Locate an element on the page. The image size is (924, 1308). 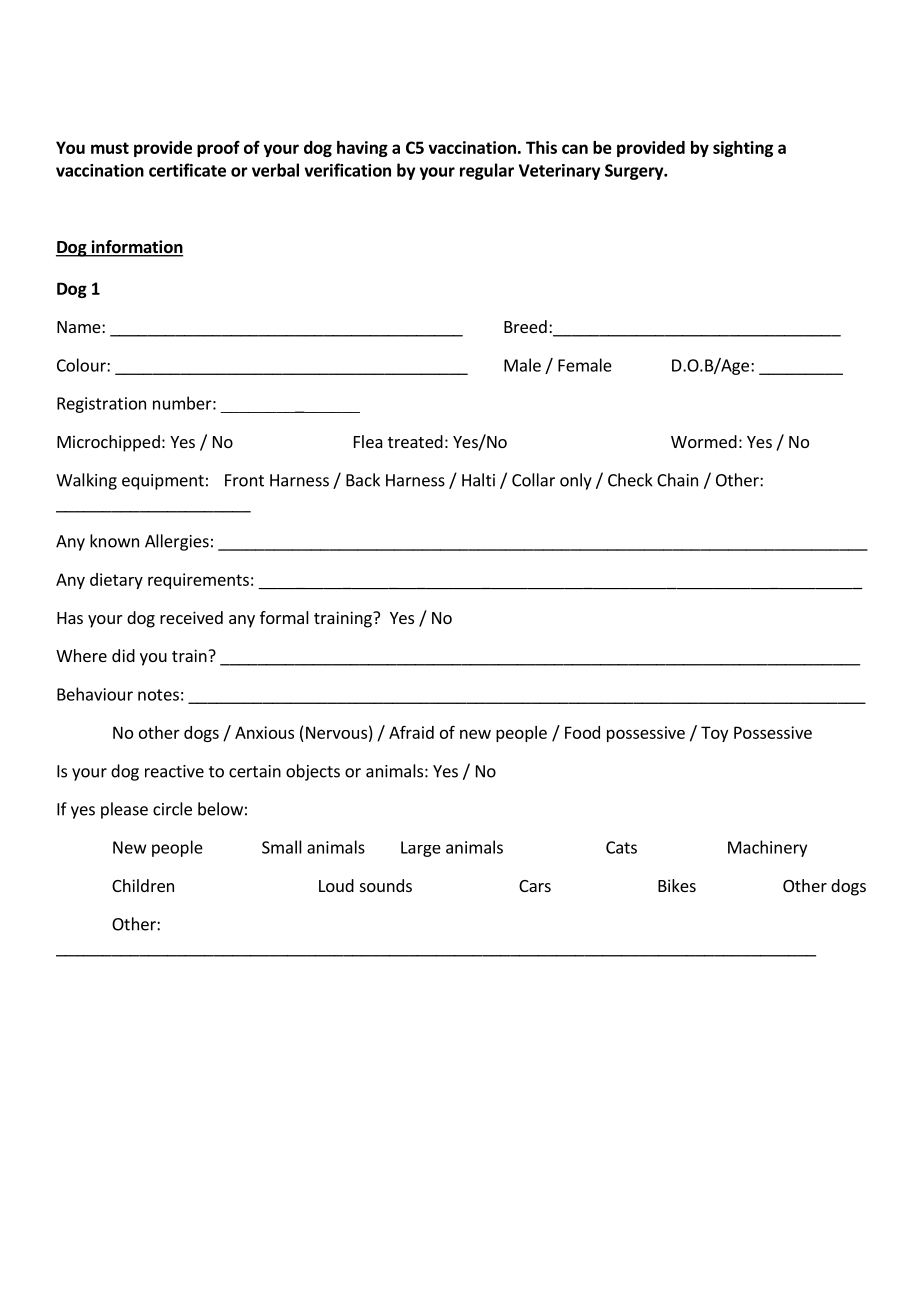
Children is located at coordinates (143, 885).
